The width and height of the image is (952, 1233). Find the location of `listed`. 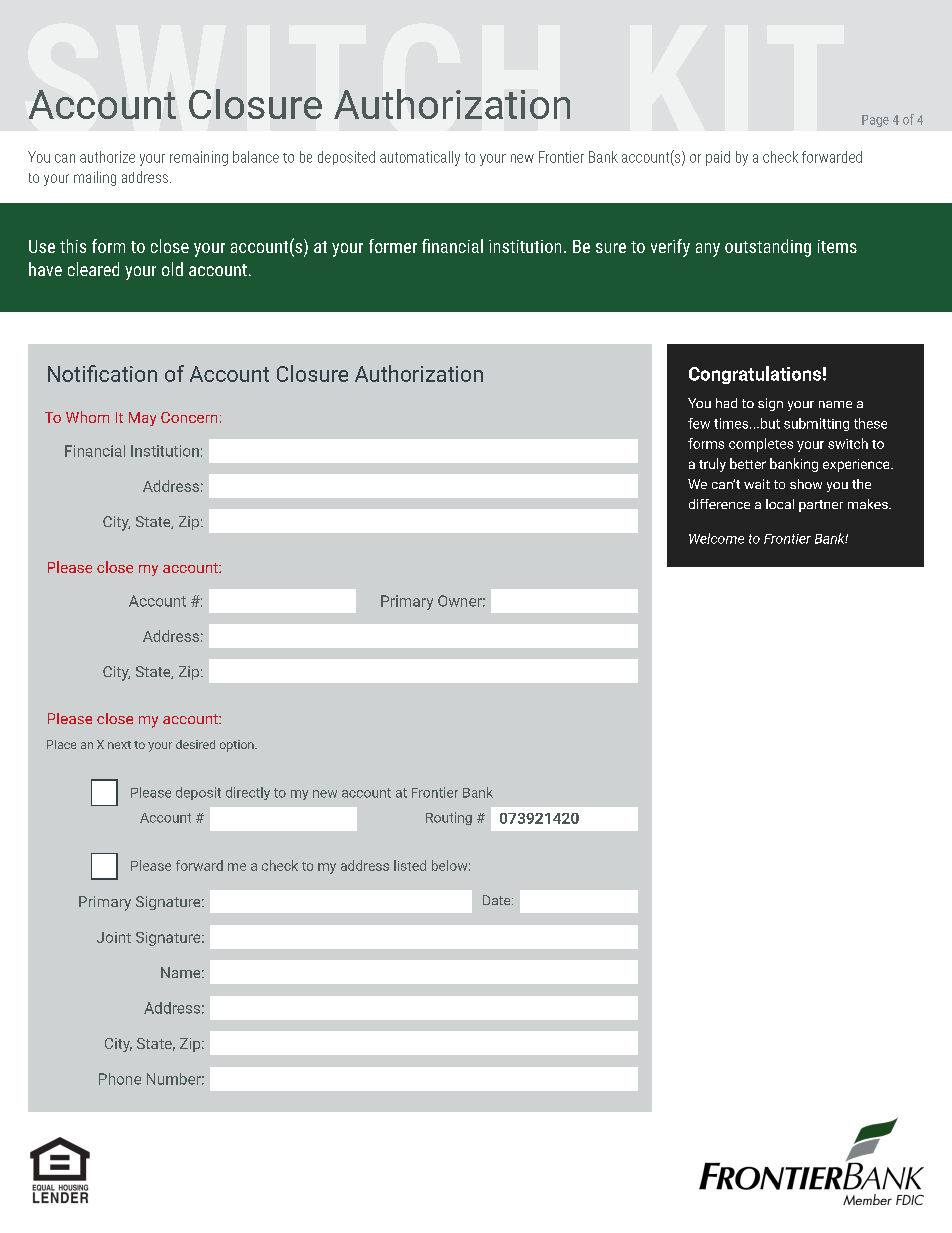

listed is located at coordinates (410, 865).
